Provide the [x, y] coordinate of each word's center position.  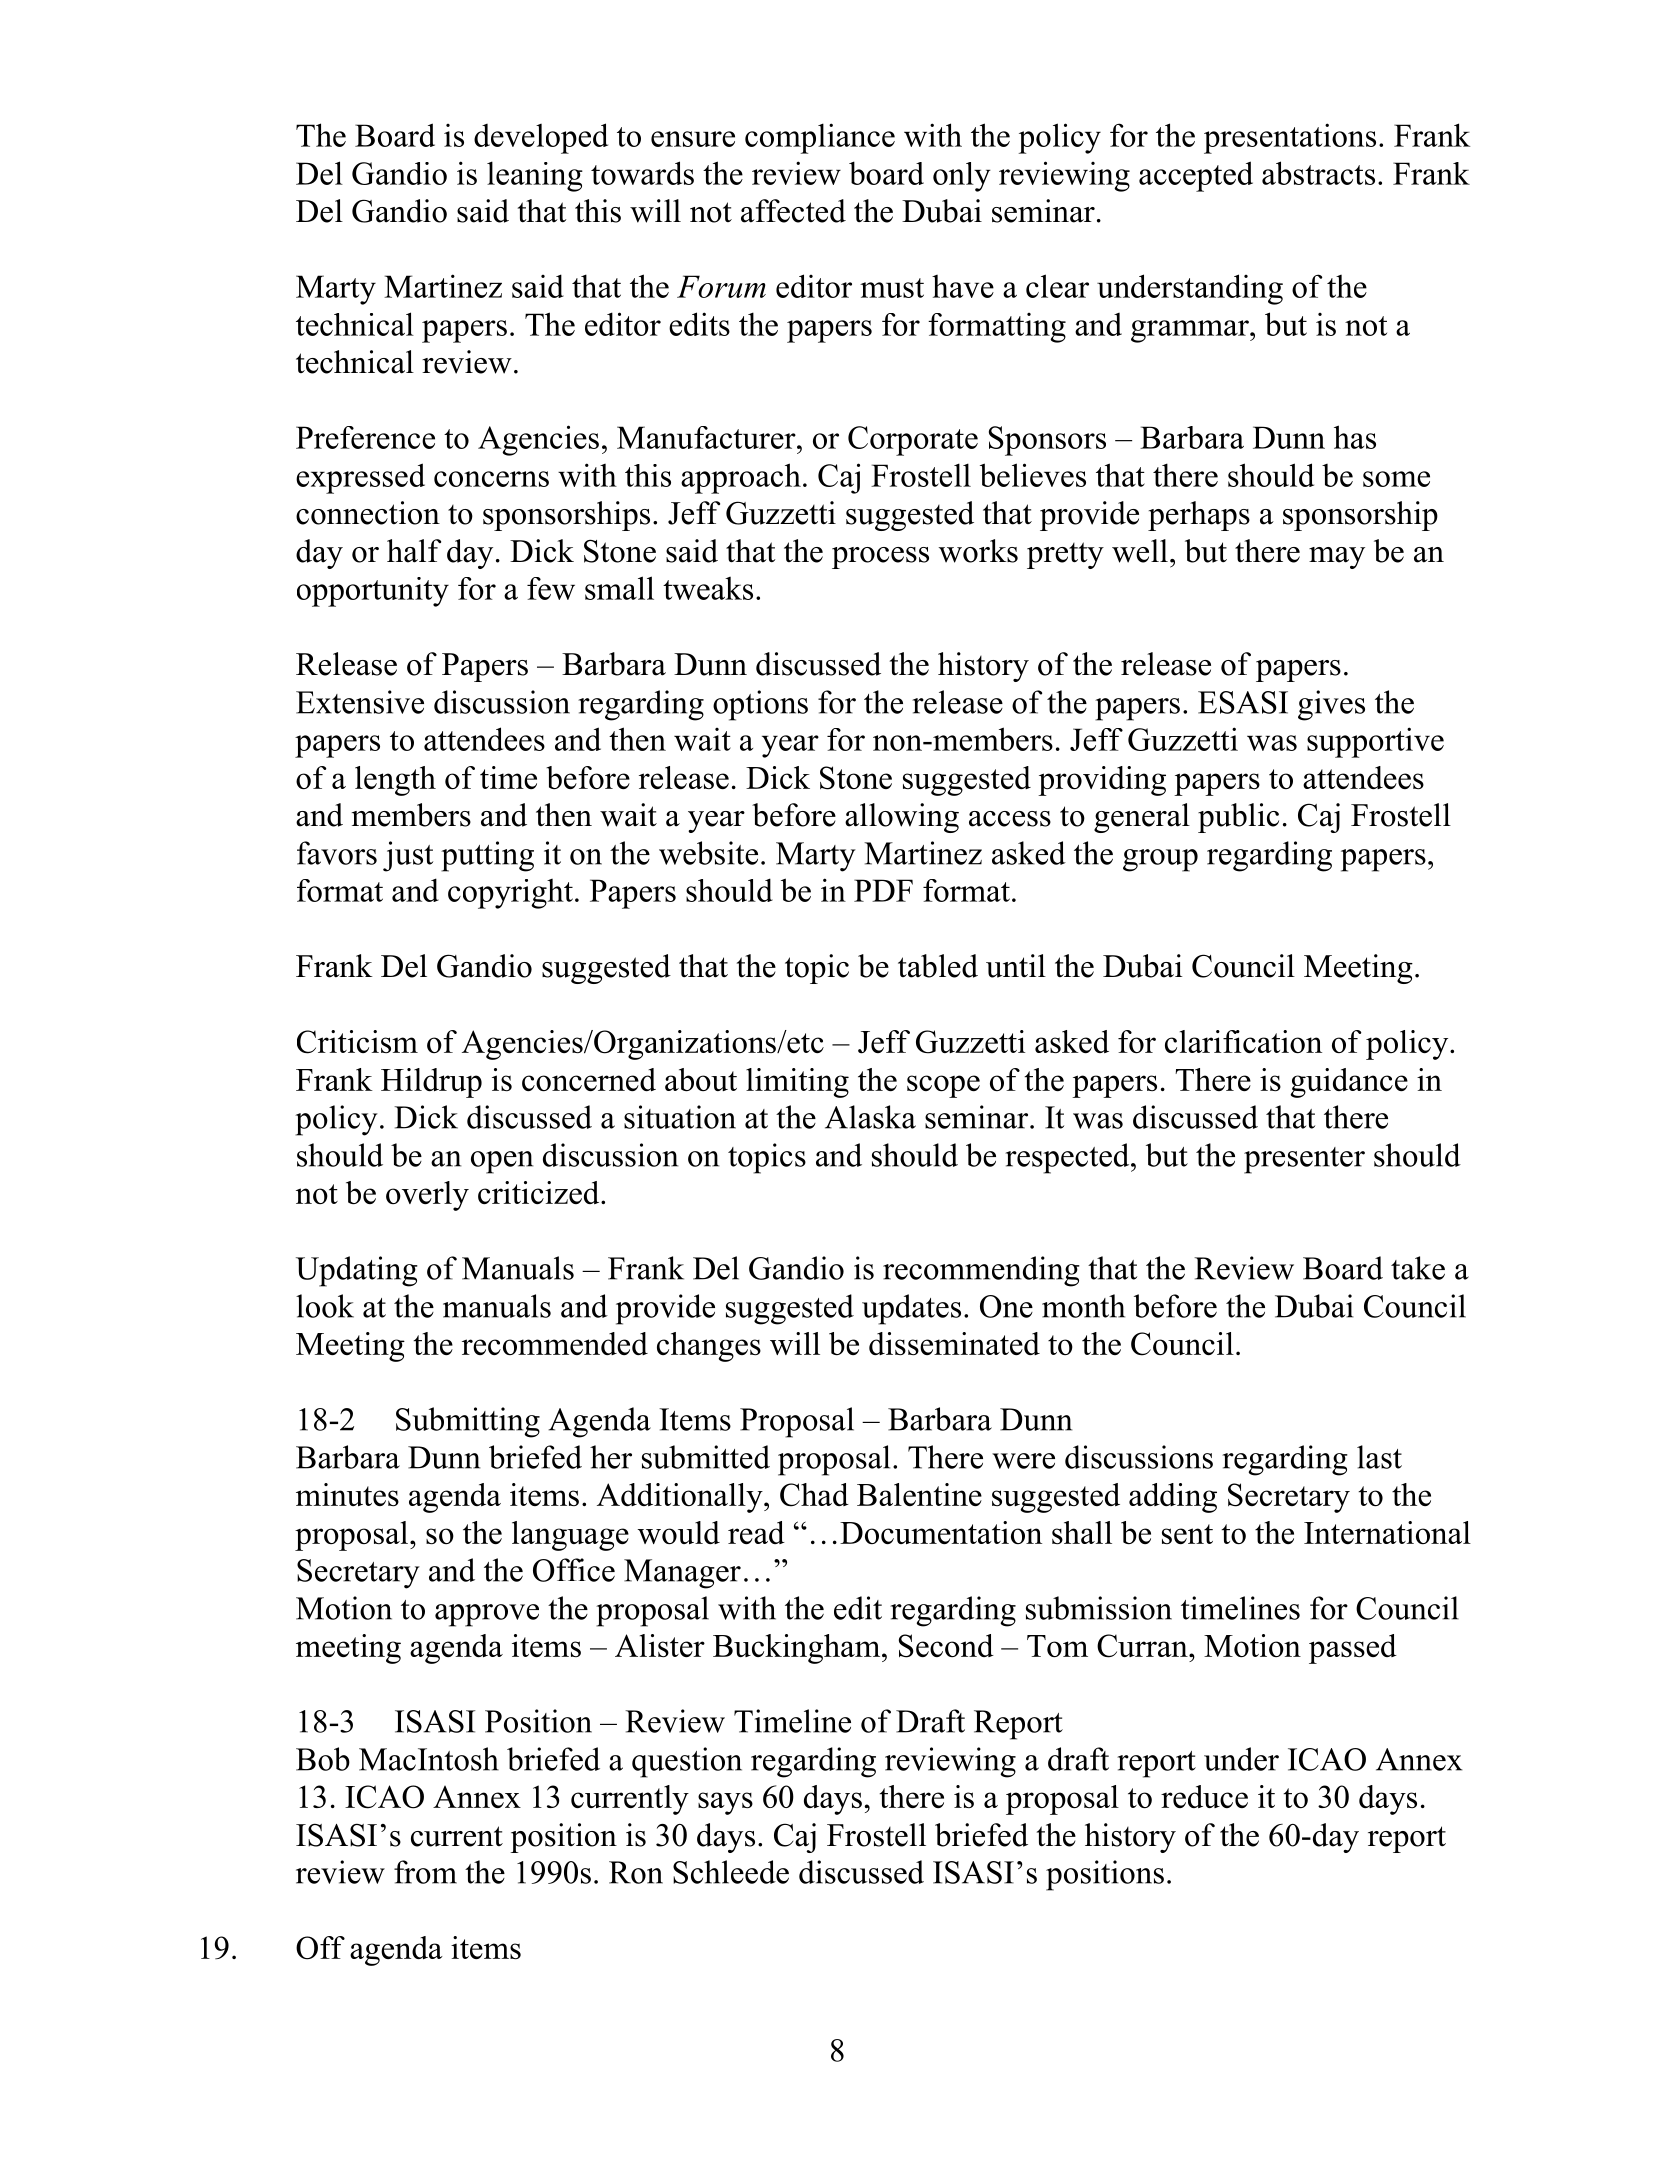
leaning [535, 176]
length [395, 781]
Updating [357, 1271]
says [725, 1803]
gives [1331, 705]
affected [793, 211]
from [425, 1872]
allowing [902, 818]
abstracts [1318, 173]
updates [911, 1309]
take [1418, 1268]
